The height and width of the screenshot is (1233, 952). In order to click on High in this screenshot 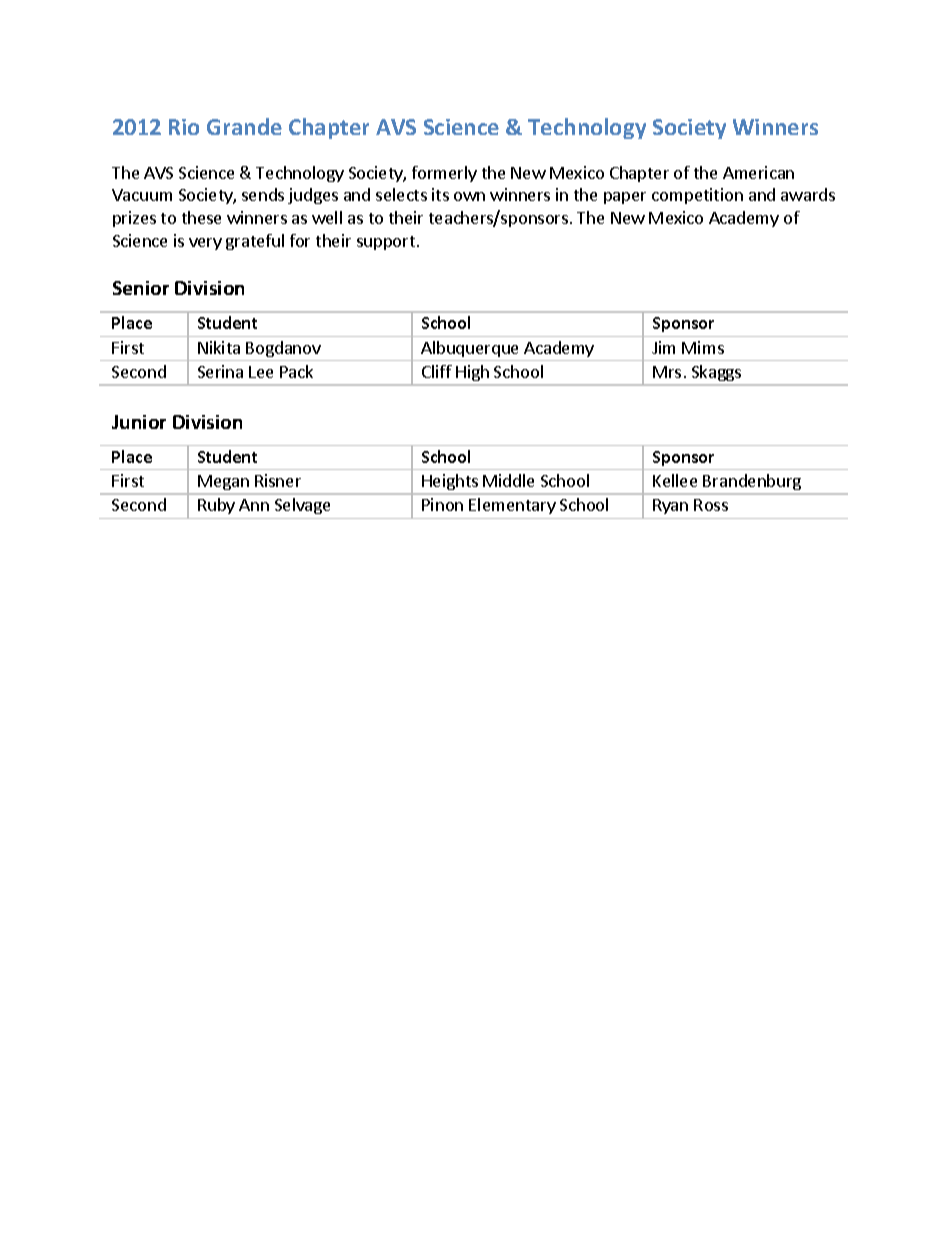, I will do `click(472, 373)`.
